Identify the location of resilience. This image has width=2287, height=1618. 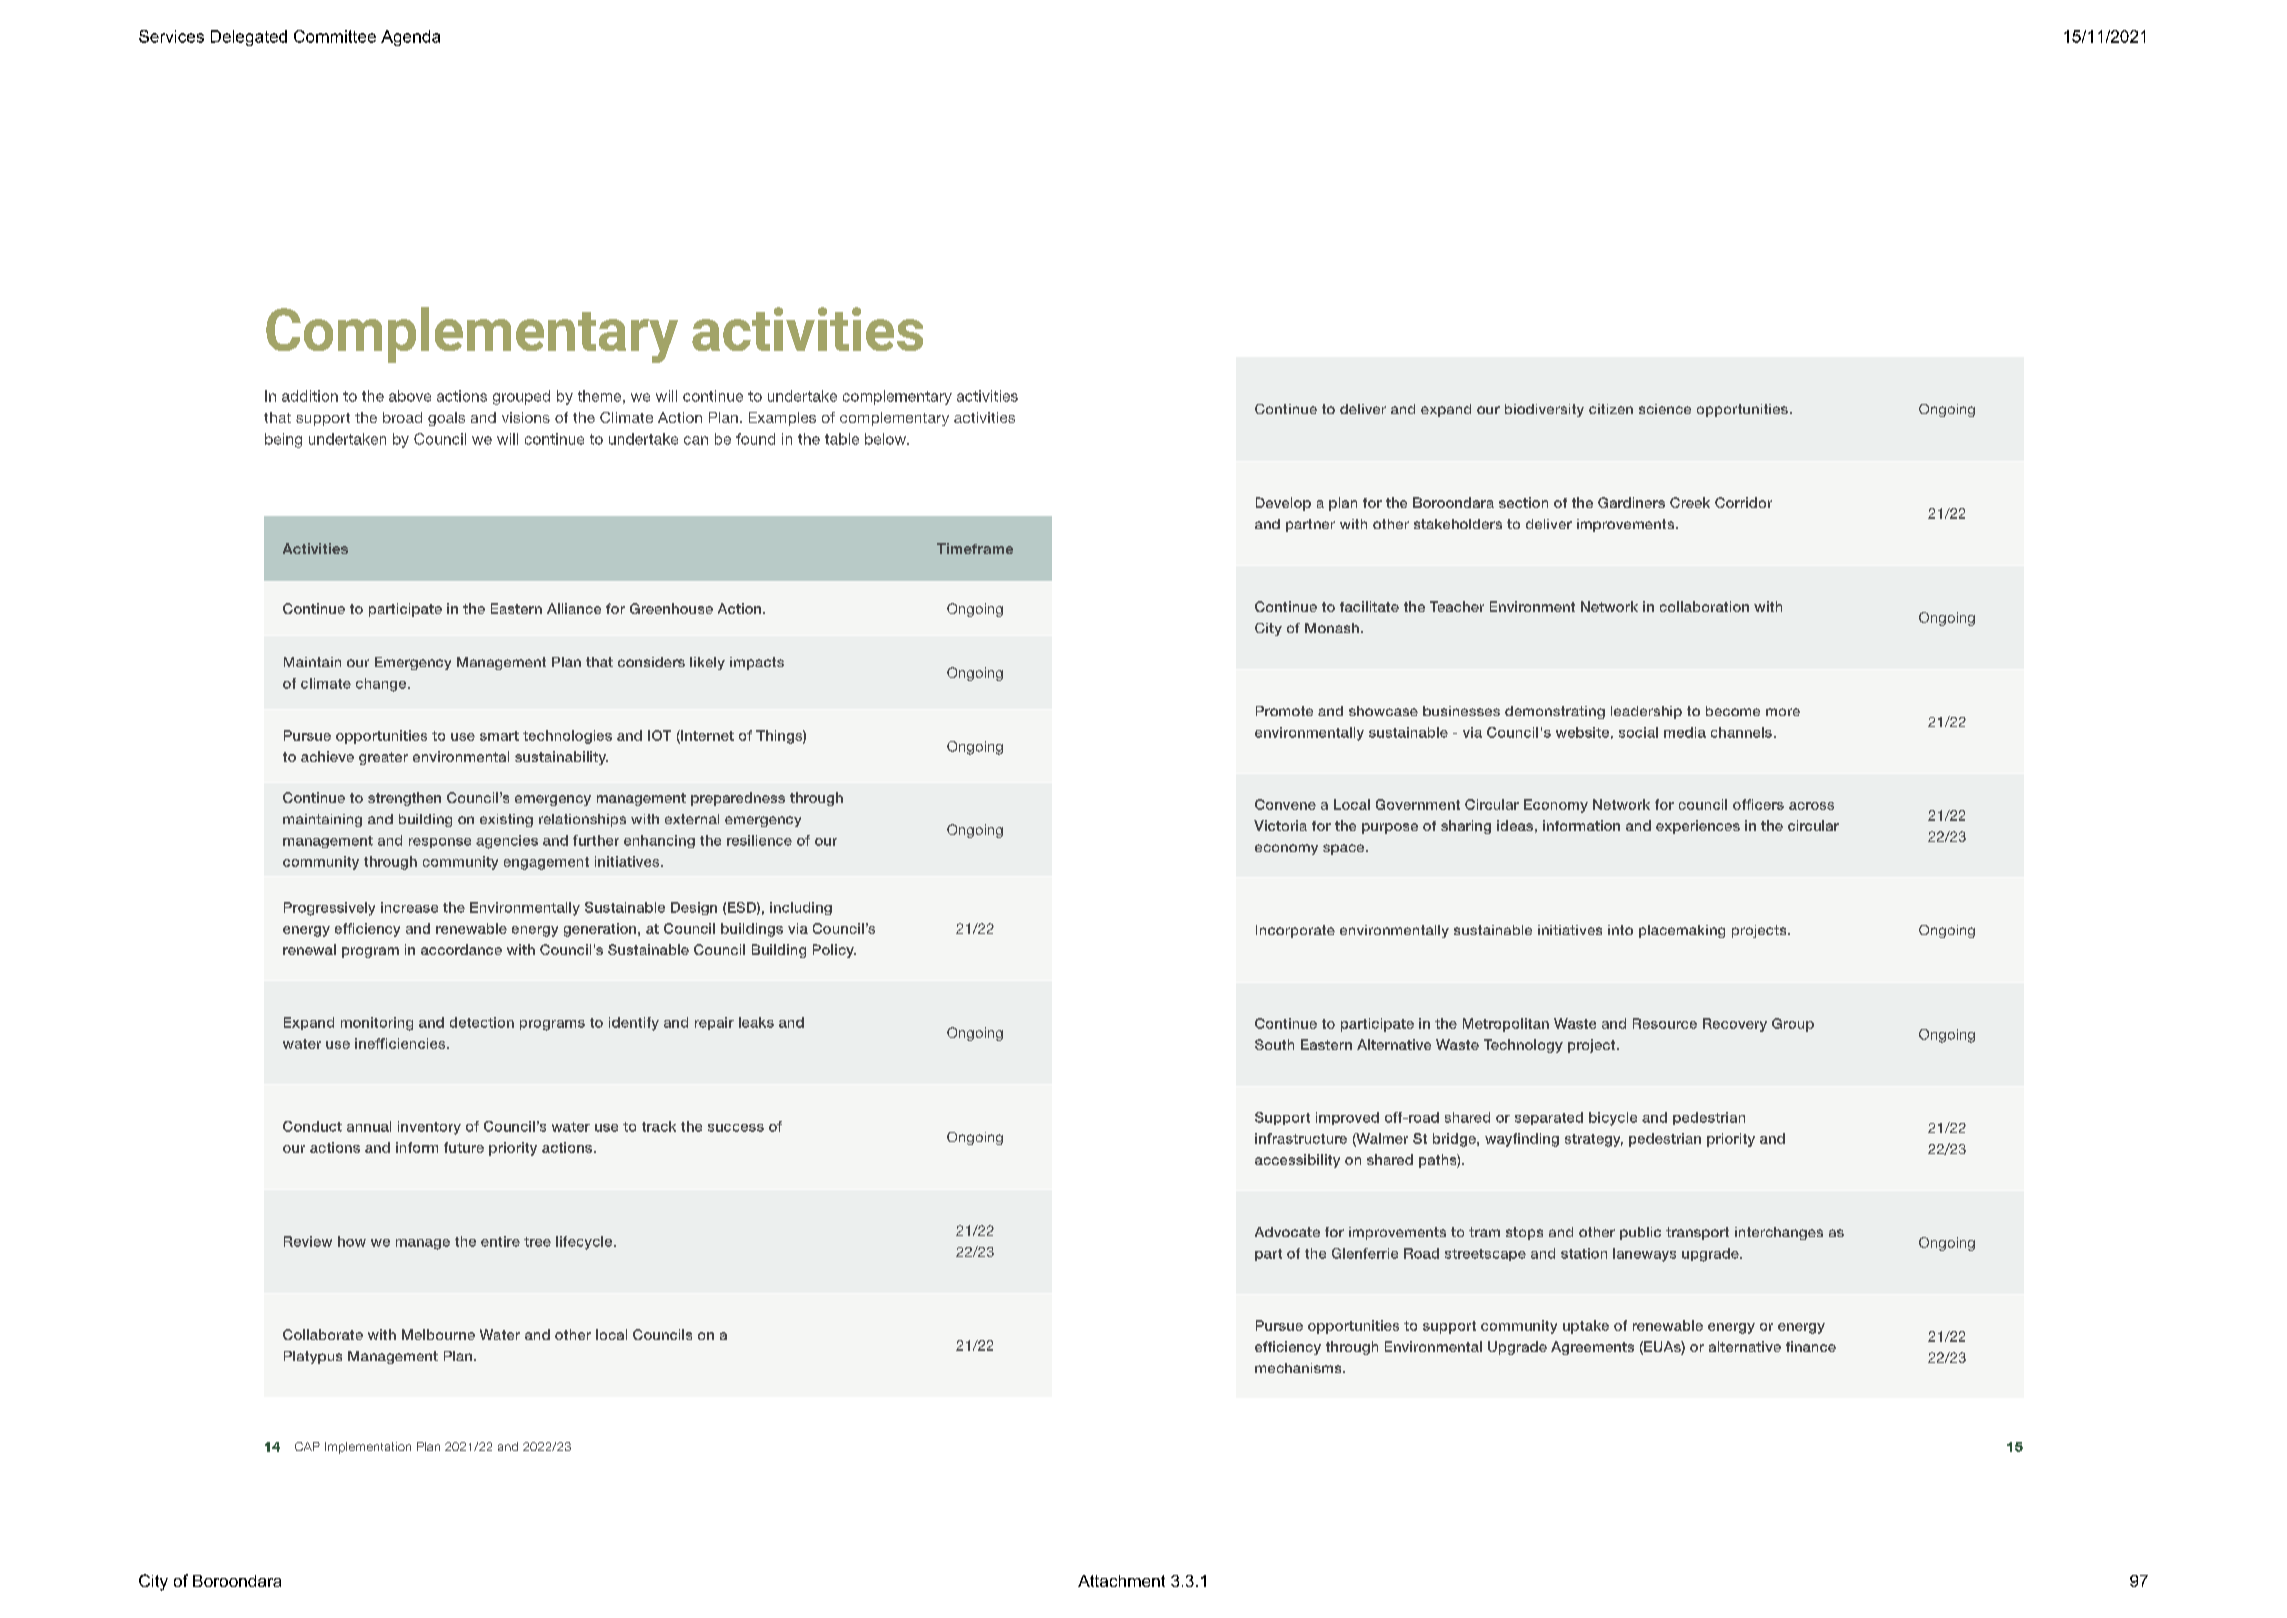
(759, 840).
